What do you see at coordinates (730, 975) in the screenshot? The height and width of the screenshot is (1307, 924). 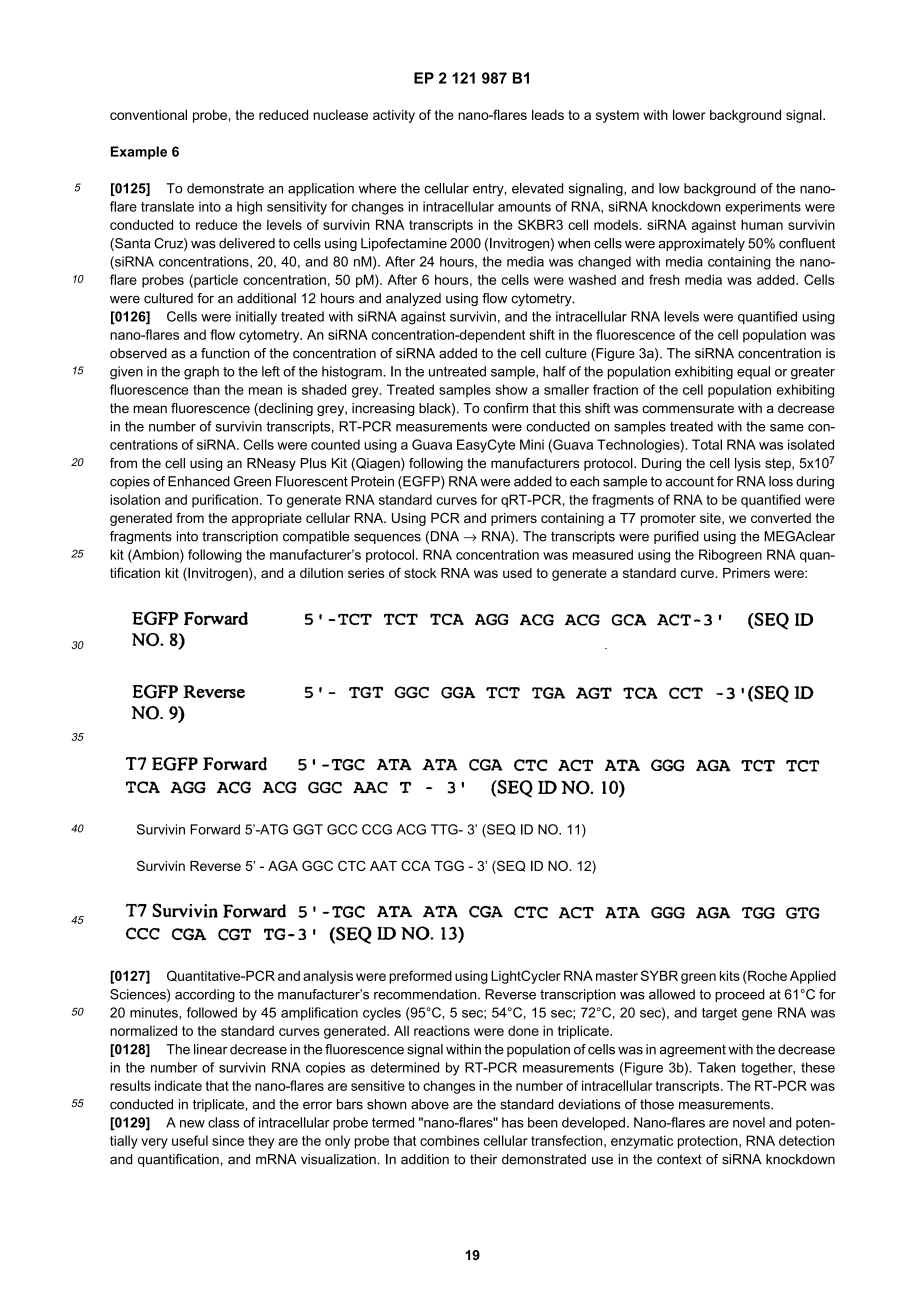 I see `kits` at bounding box center [730, 975].
